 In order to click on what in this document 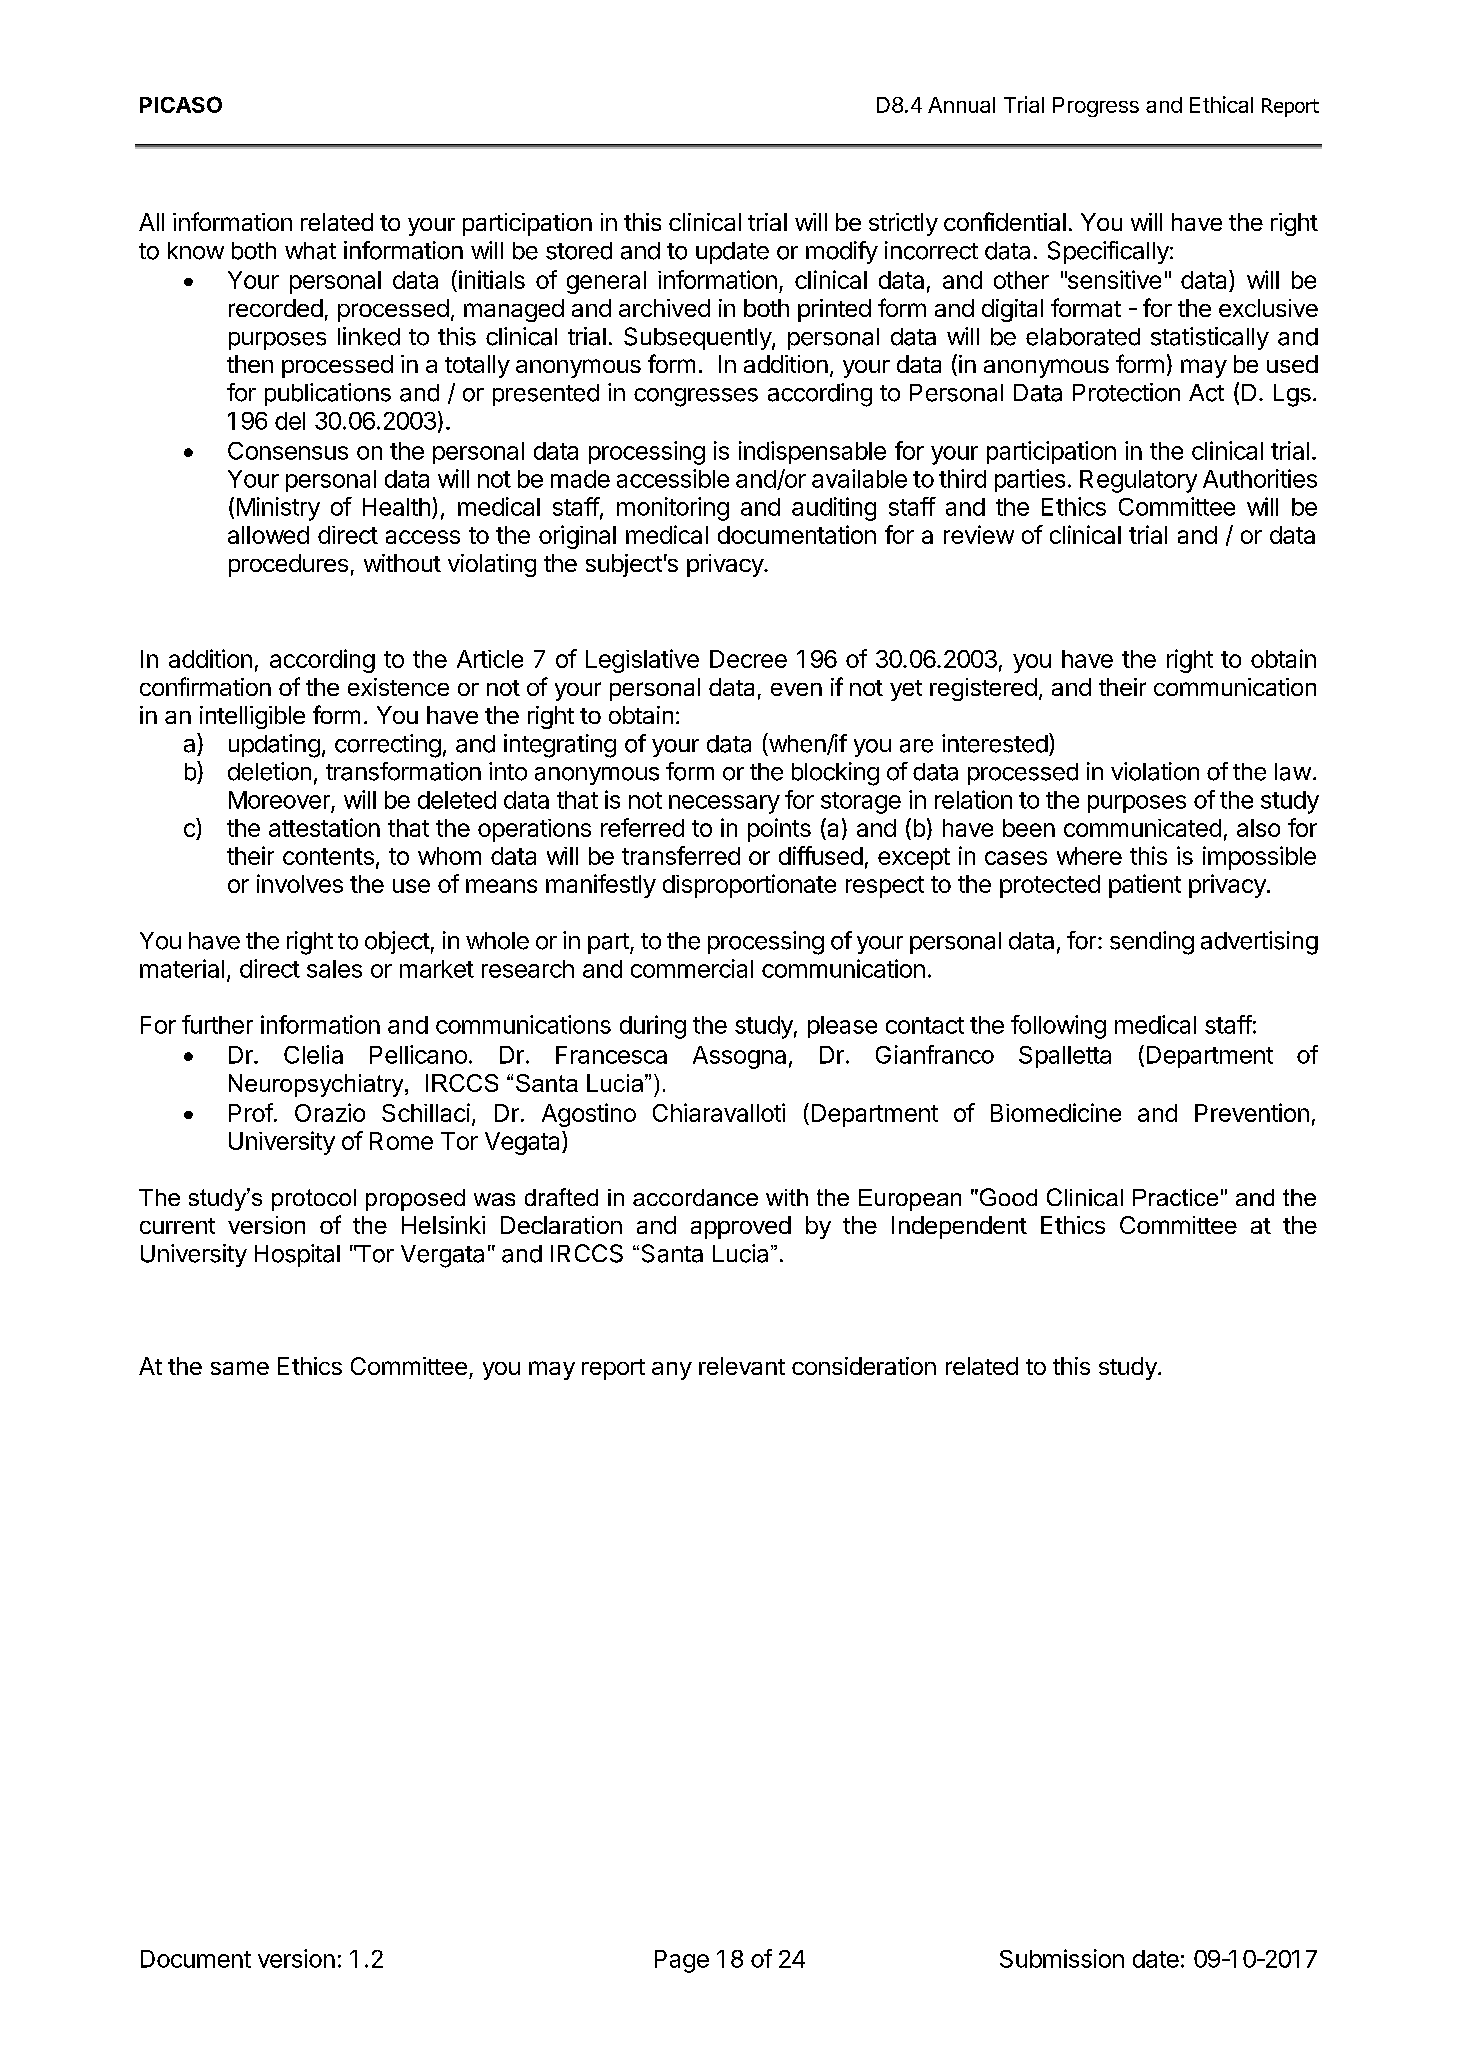, I will do `click(310, 251)`.
